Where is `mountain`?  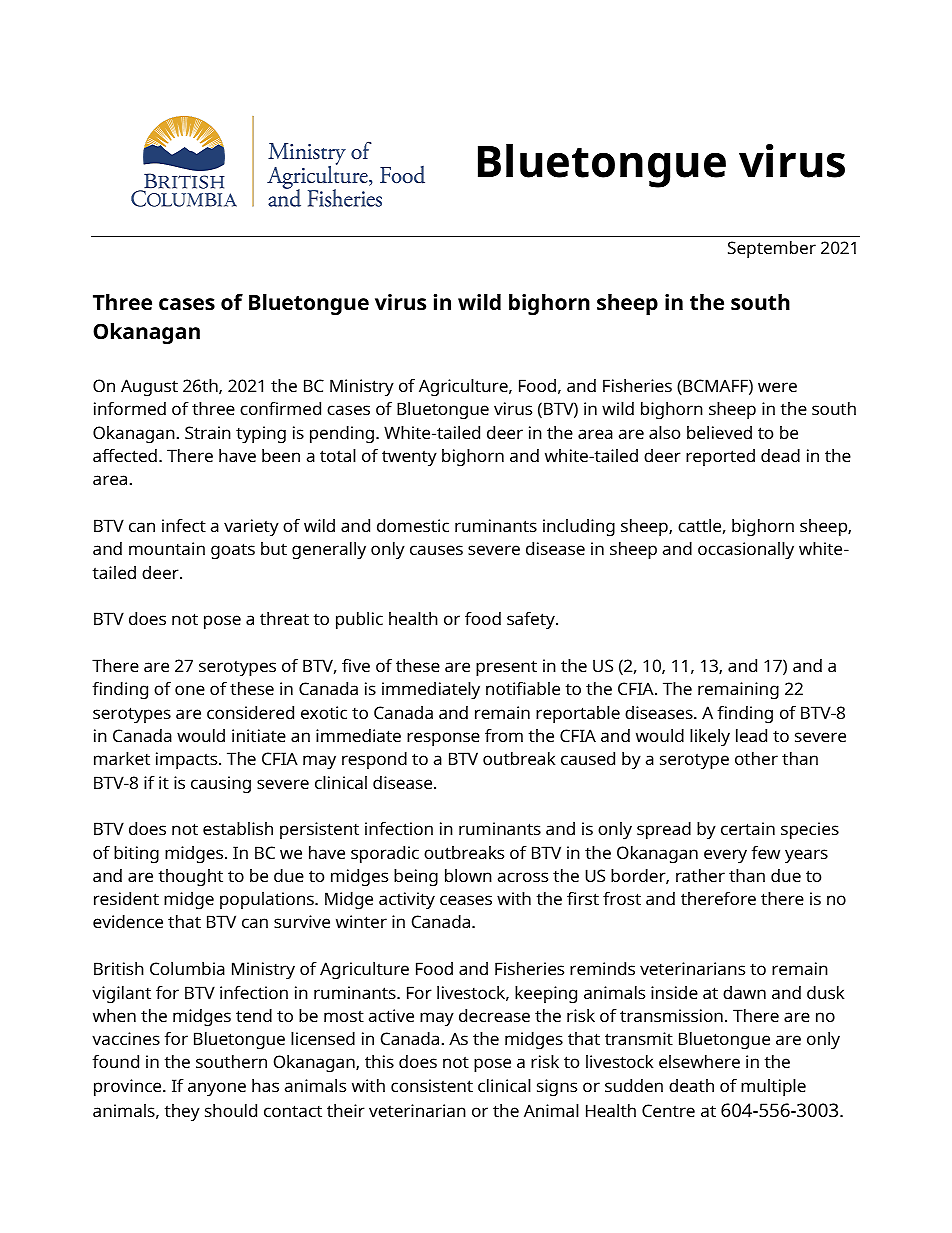 mountain is located at coordinates (167, 548).
